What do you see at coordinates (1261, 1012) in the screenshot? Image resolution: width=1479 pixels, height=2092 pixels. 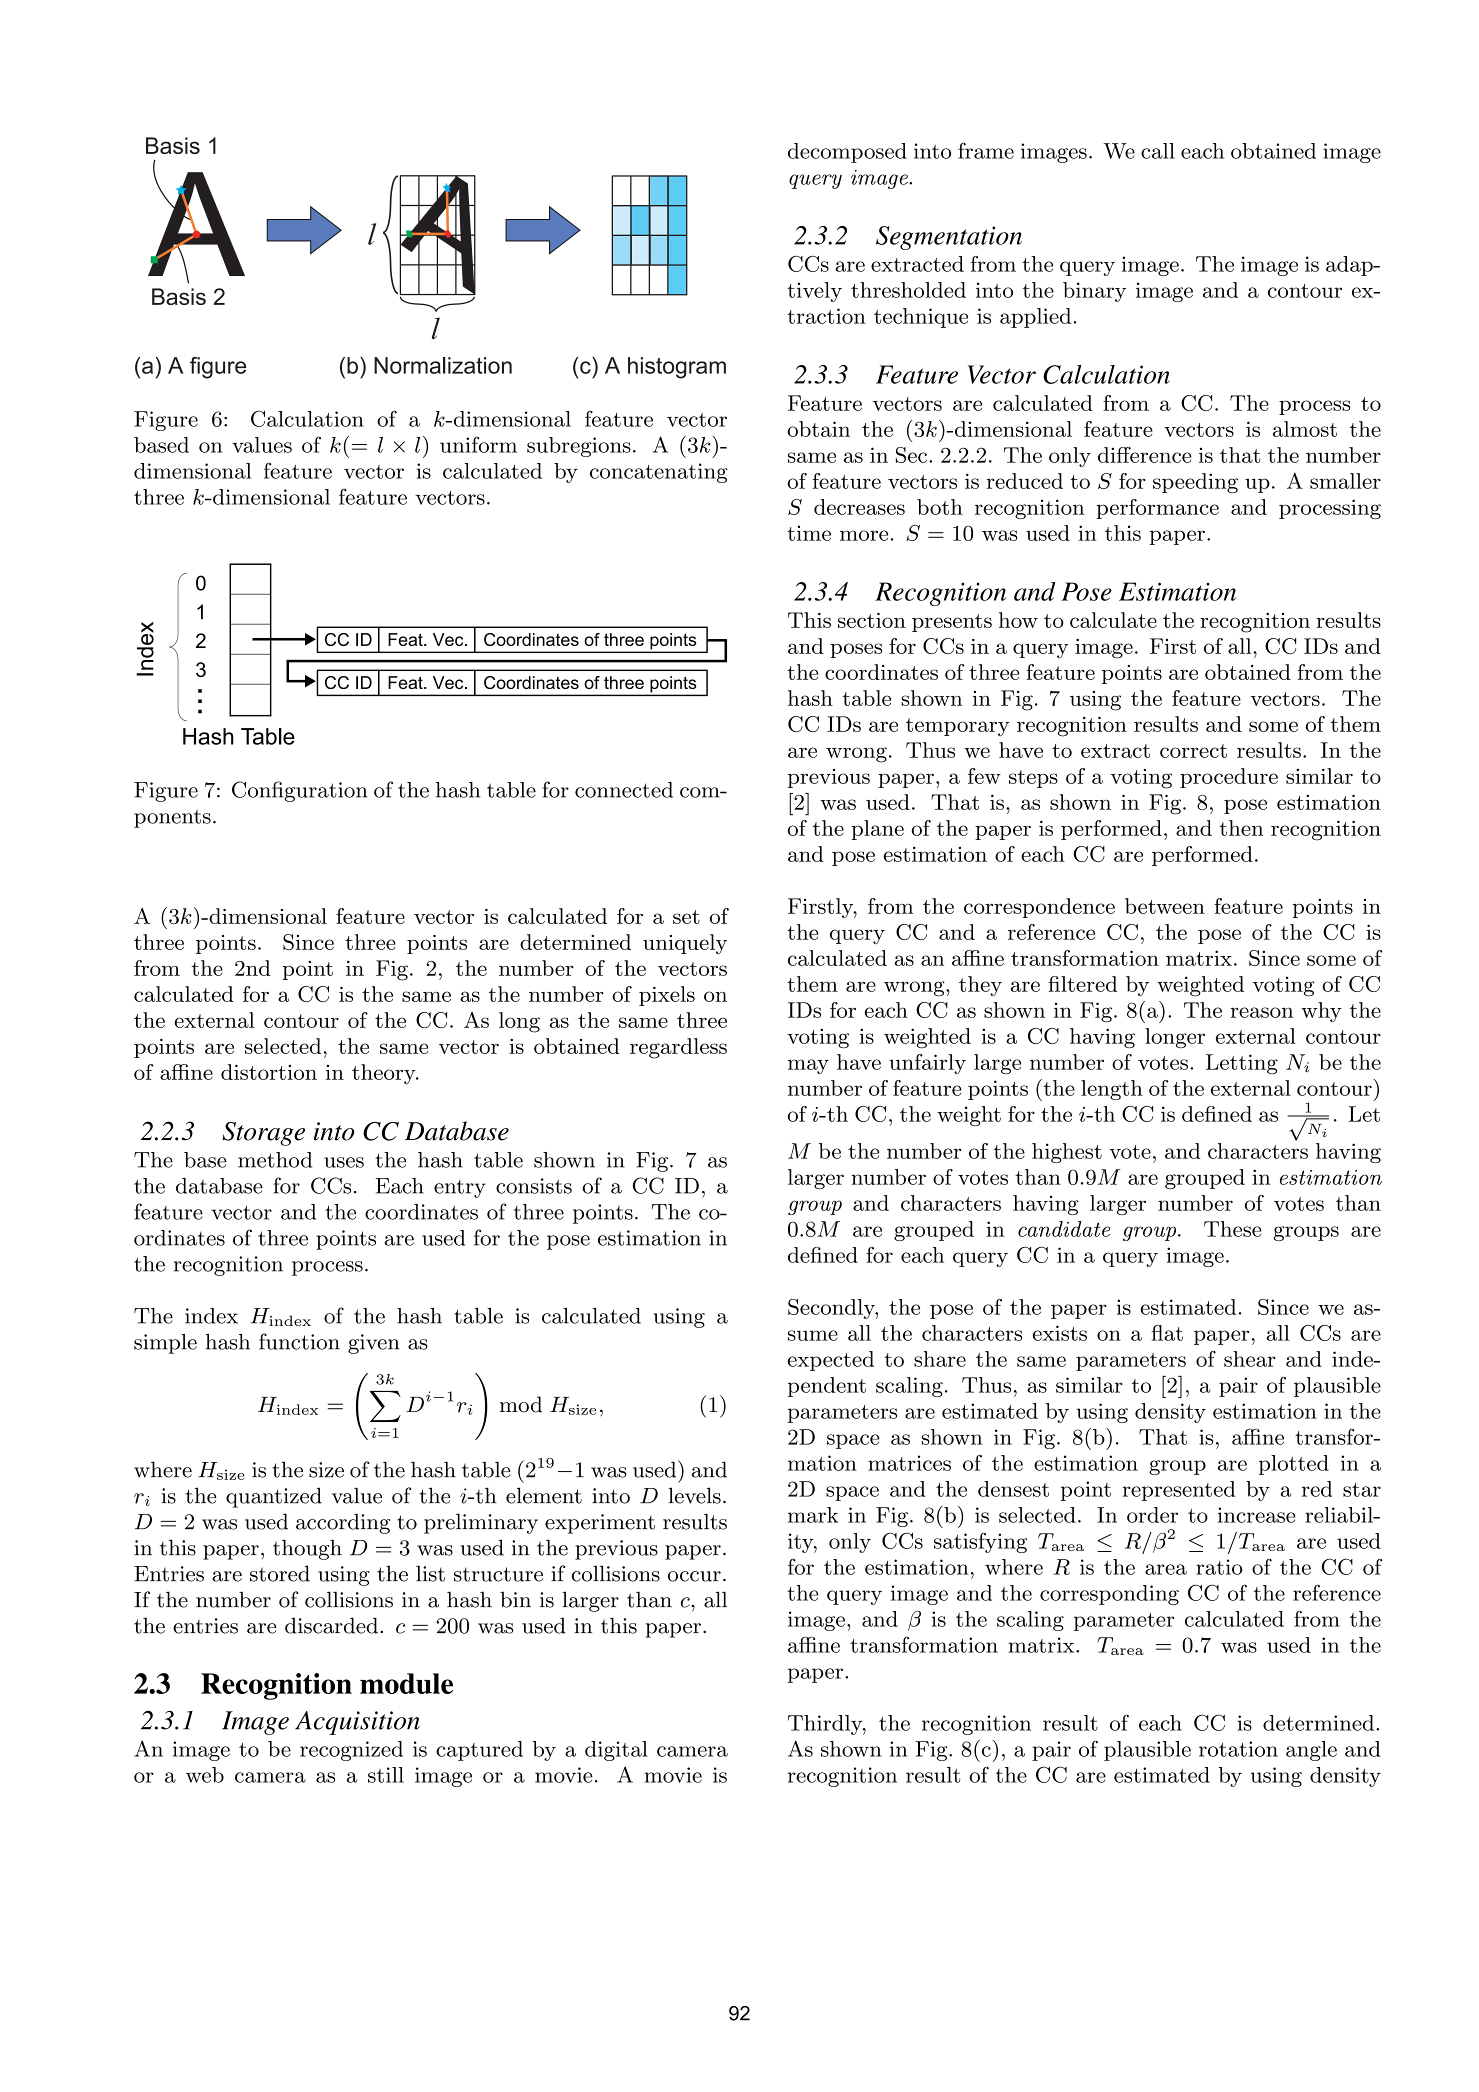 I see `reason` at bounding box center [1261, 1012].
